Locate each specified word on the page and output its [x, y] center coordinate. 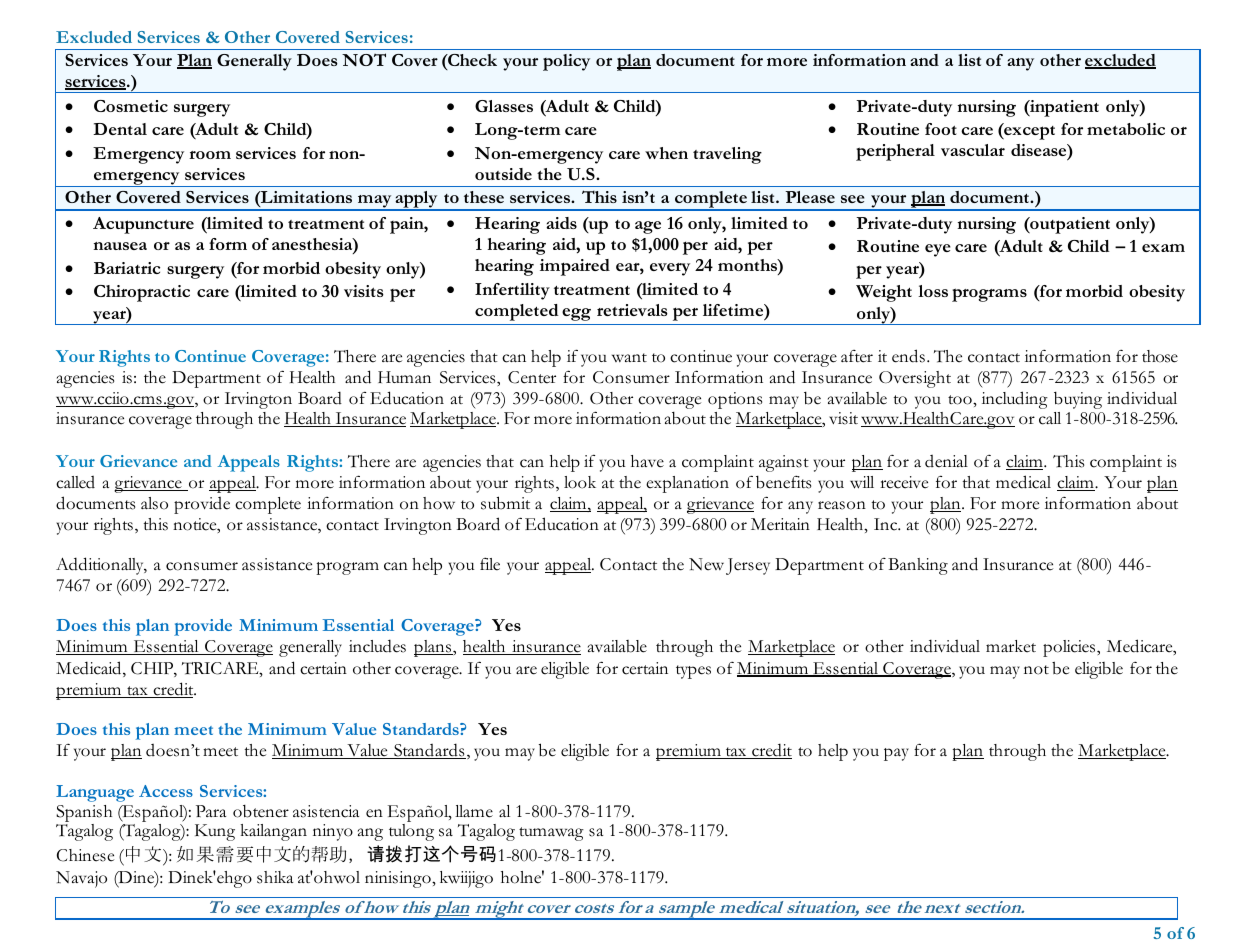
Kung [215, 832]
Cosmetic [131, 106]
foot [941, 129]
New [706, 564]
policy [566, 62]
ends [908, 356]
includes [377, 646]
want [629, 357]
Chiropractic [142, 293]
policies [1070, 648]
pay [896, 754]
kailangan [274, 832]
